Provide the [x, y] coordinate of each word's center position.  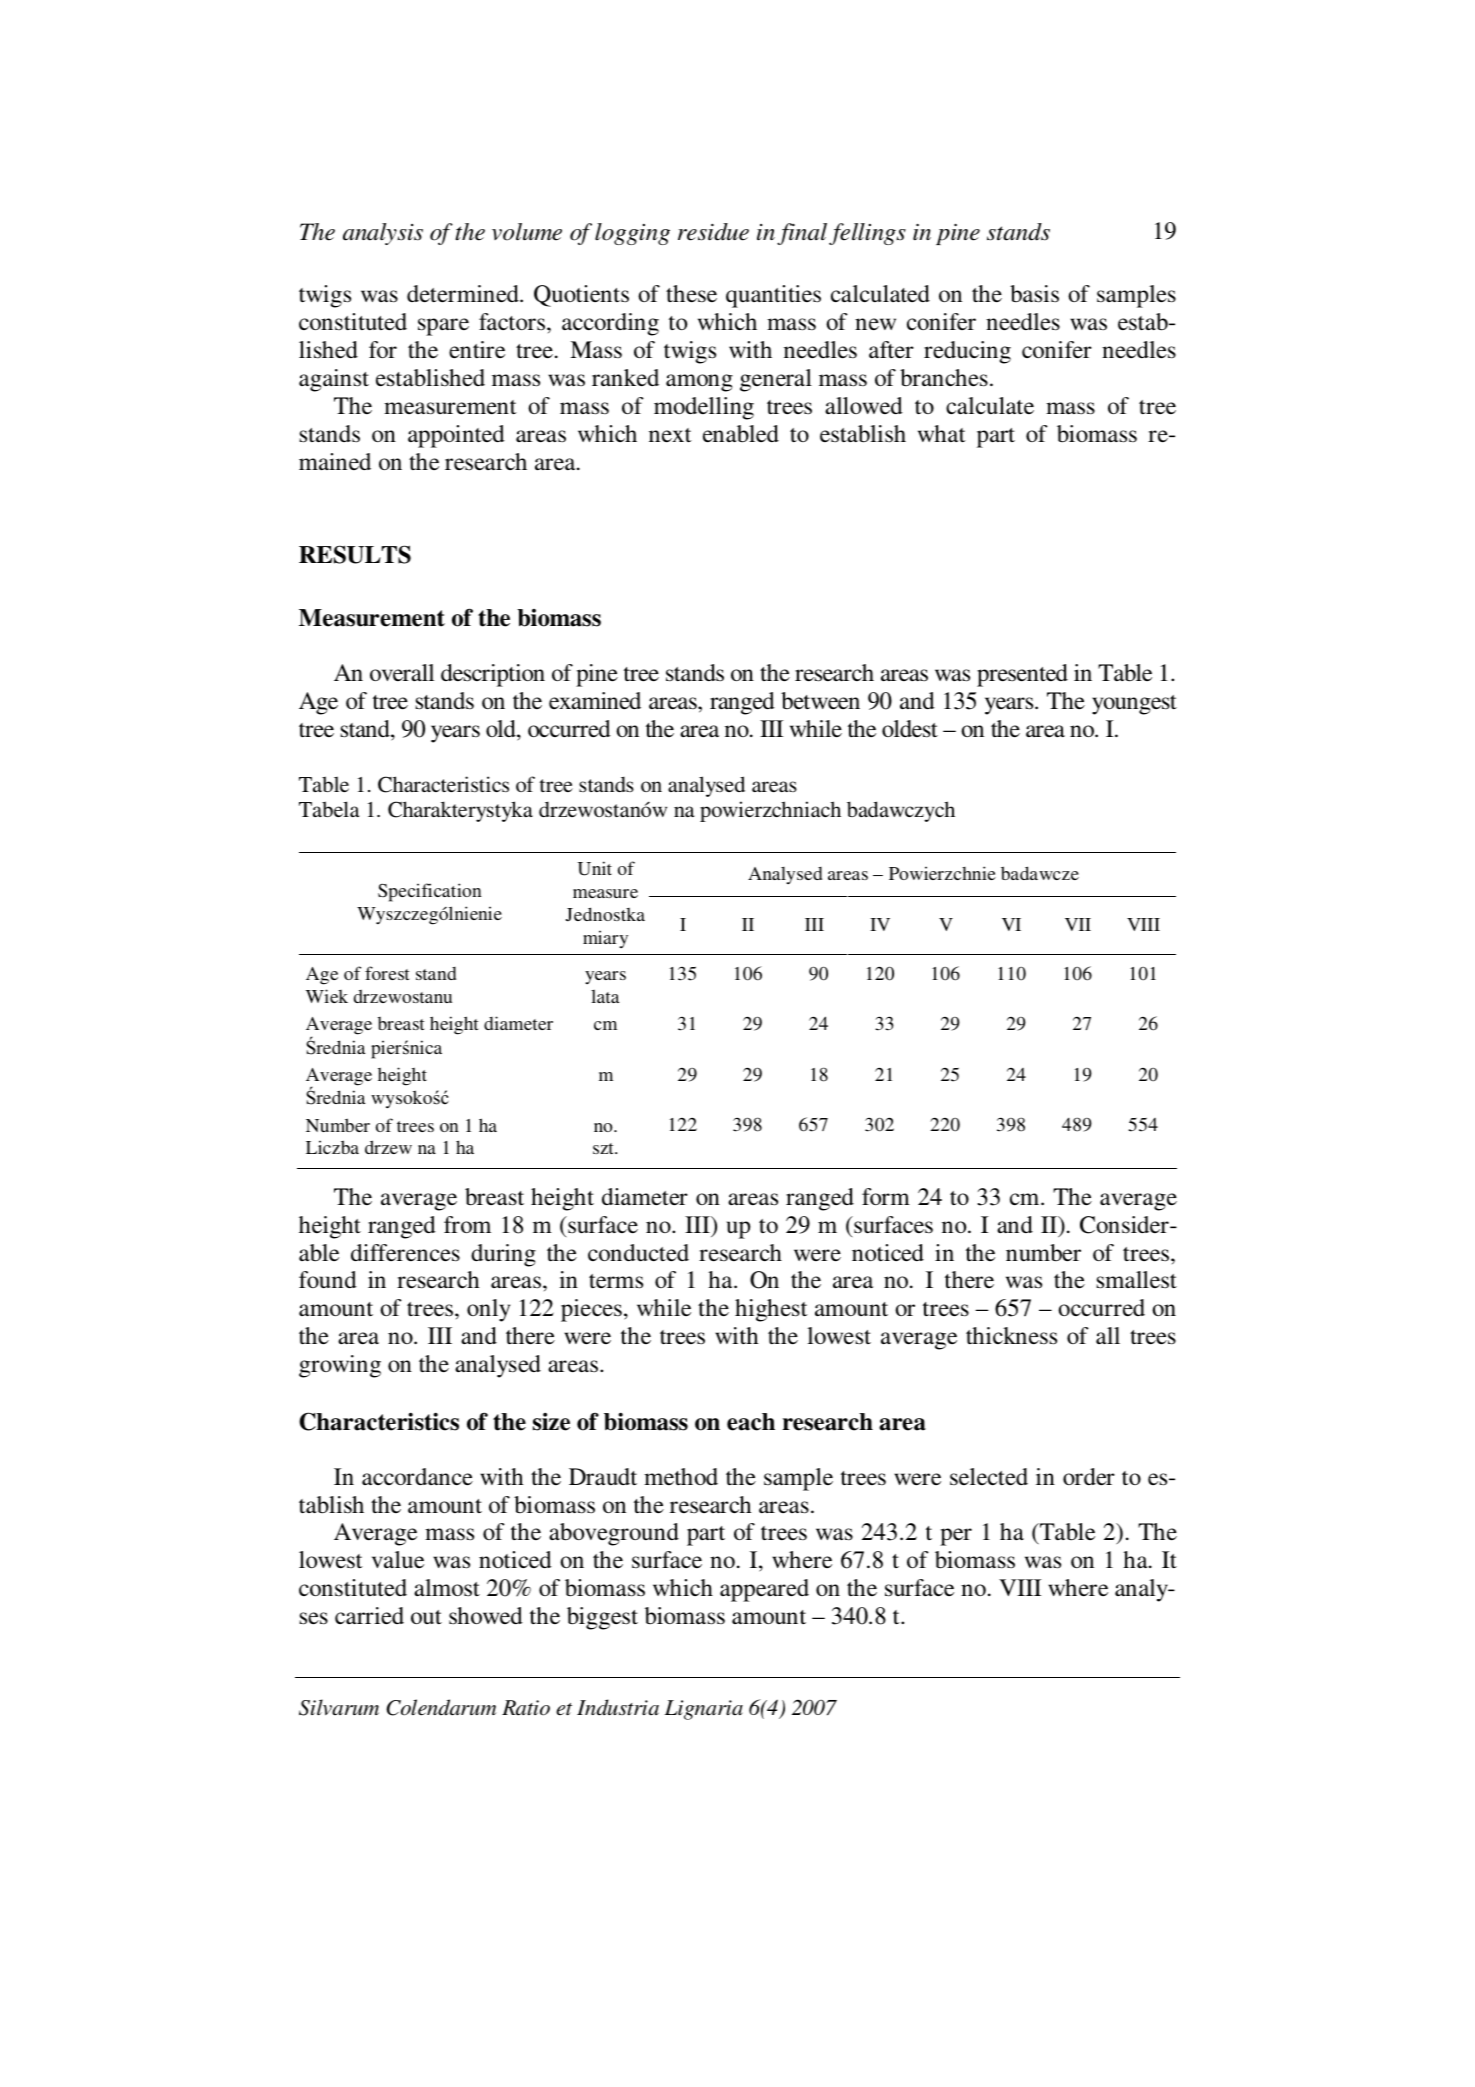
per [956, 1537]
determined [464, 294]
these [691, 294]
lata [605, 996]
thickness [1011, 1336]
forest [387, 973]
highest [771, 1310]
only [488, 1310]
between [820, 701]
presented [1022, 675]
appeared [764, 1590]
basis [1034, 294]
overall [402, 673]
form [886, 1196]
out [426, 1617]
